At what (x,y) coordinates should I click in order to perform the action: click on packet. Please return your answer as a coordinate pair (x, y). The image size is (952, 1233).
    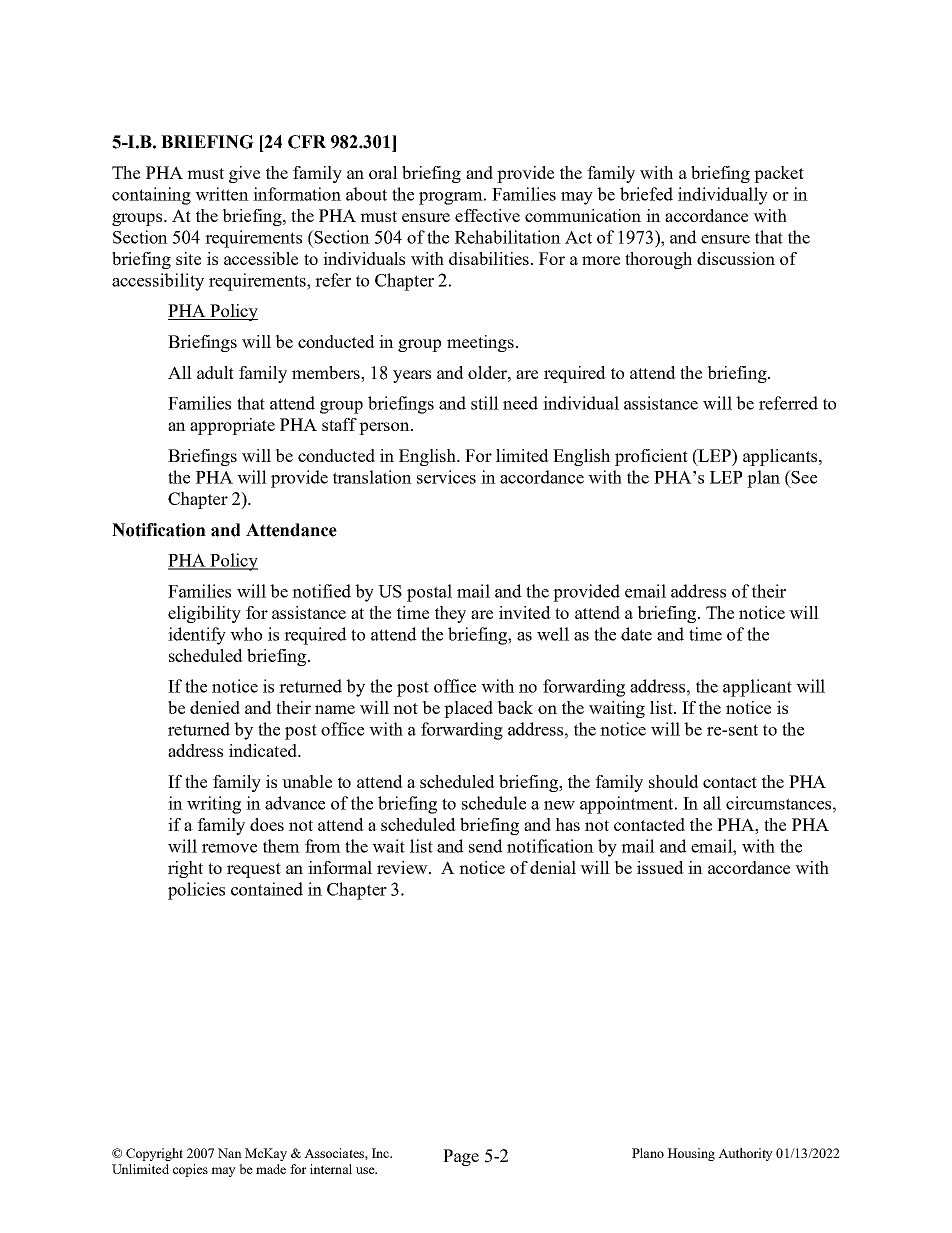
    Looking at the image, I should click on (779, 174).
